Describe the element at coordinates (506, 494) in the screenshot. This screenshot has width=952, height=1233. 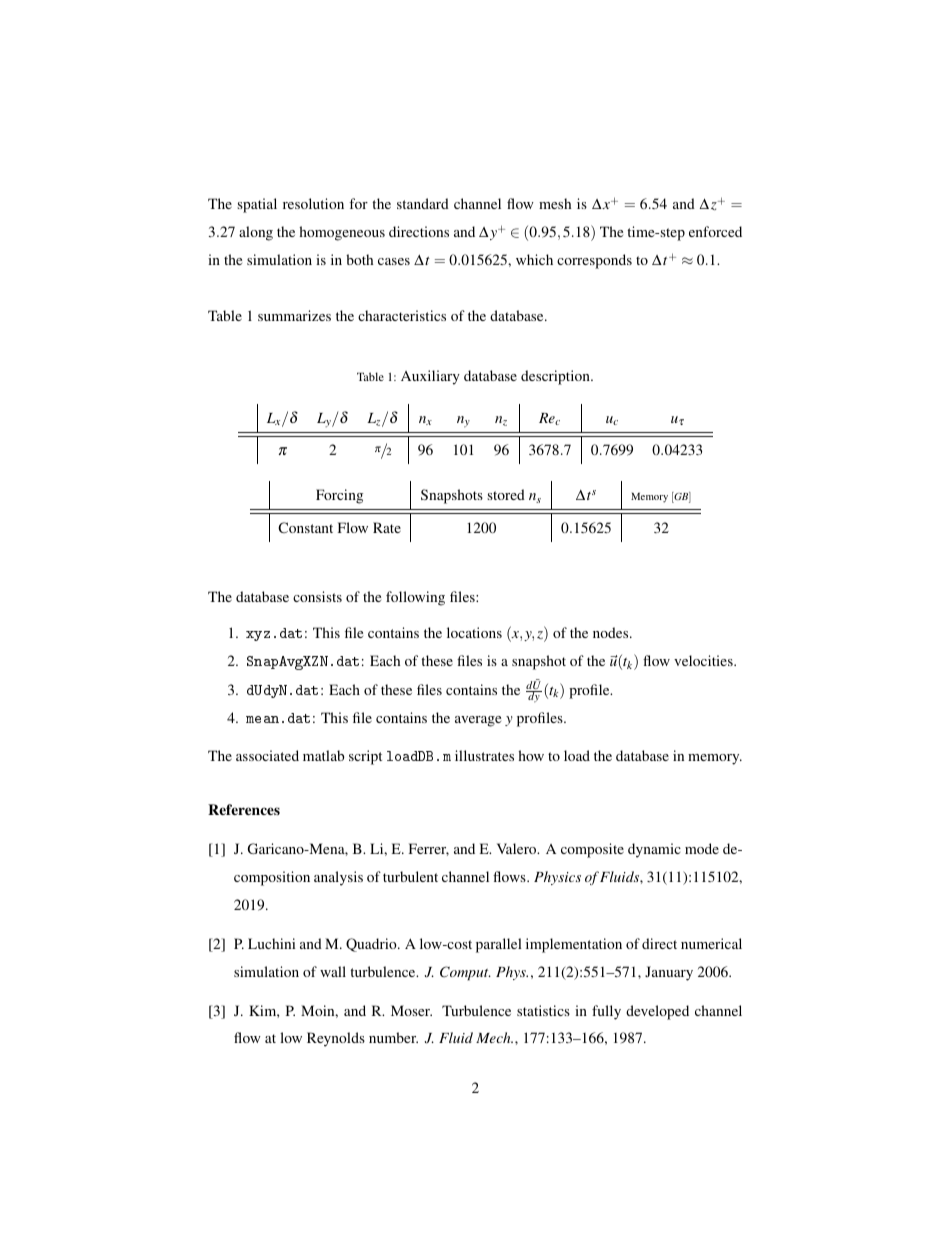
I see `stored` at that location.
